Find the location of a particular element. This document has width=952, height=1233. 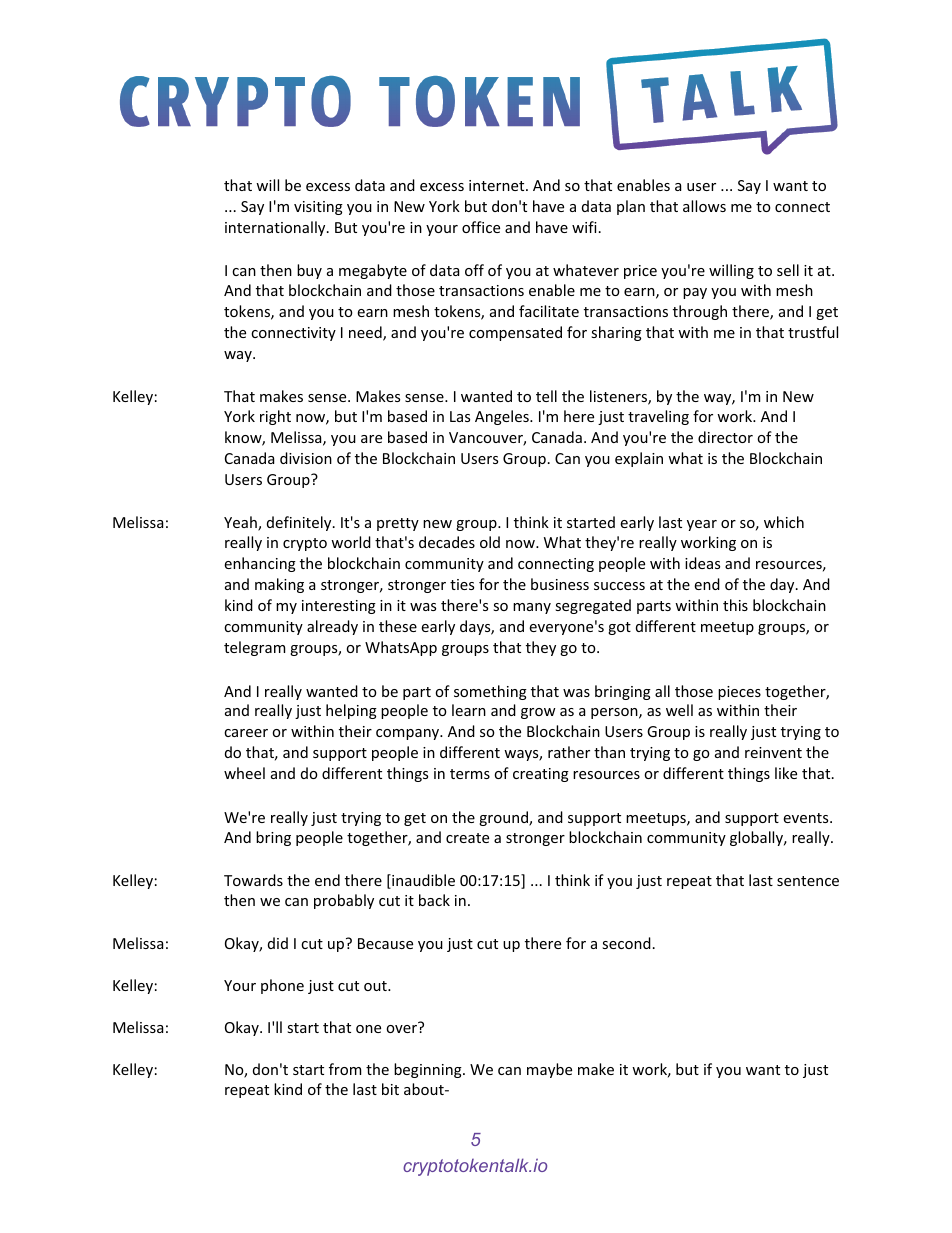

from is located at coordinates (345, 1069).
